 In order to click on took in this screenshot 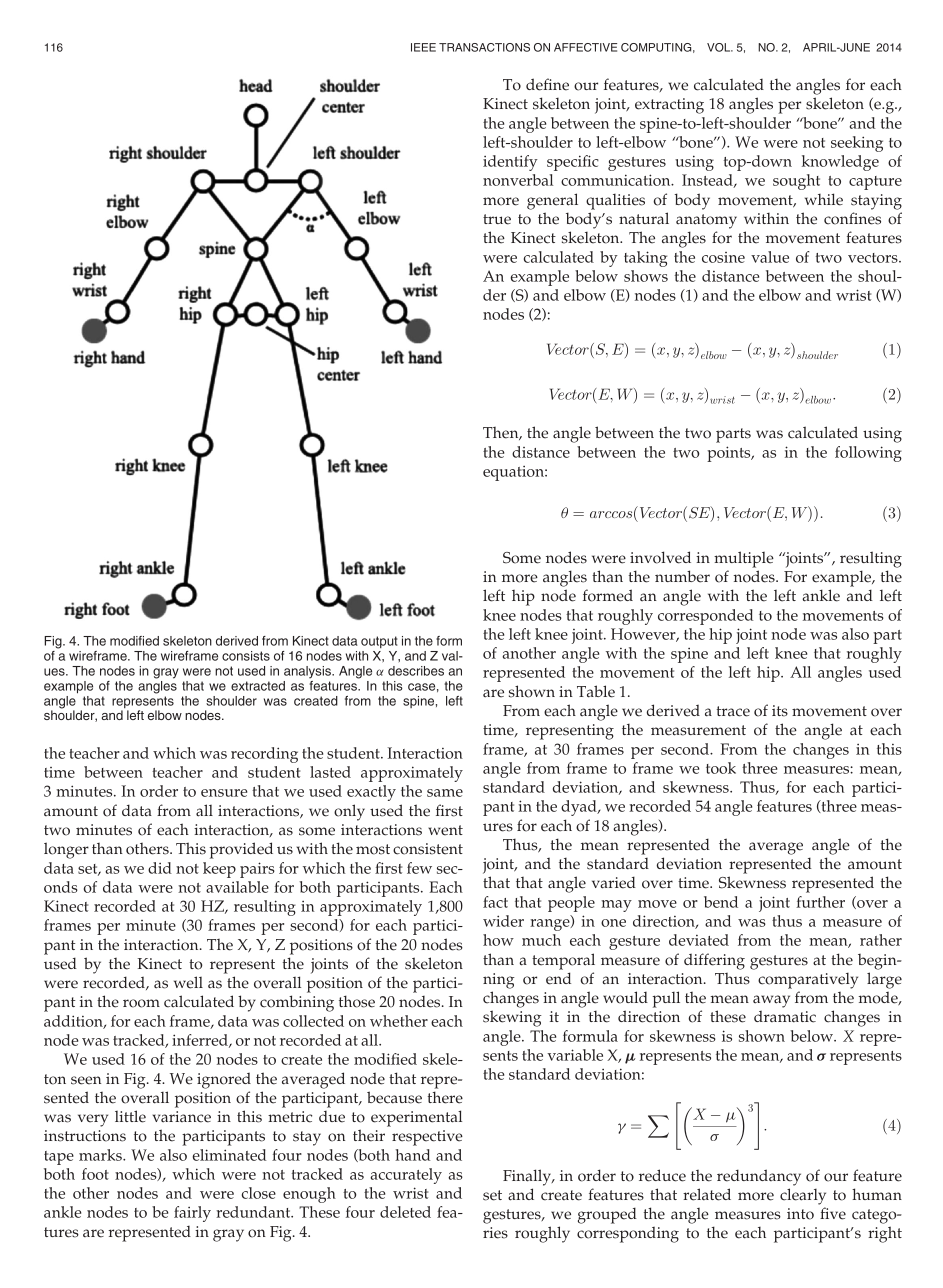, I will do `click(721, 768)`.
